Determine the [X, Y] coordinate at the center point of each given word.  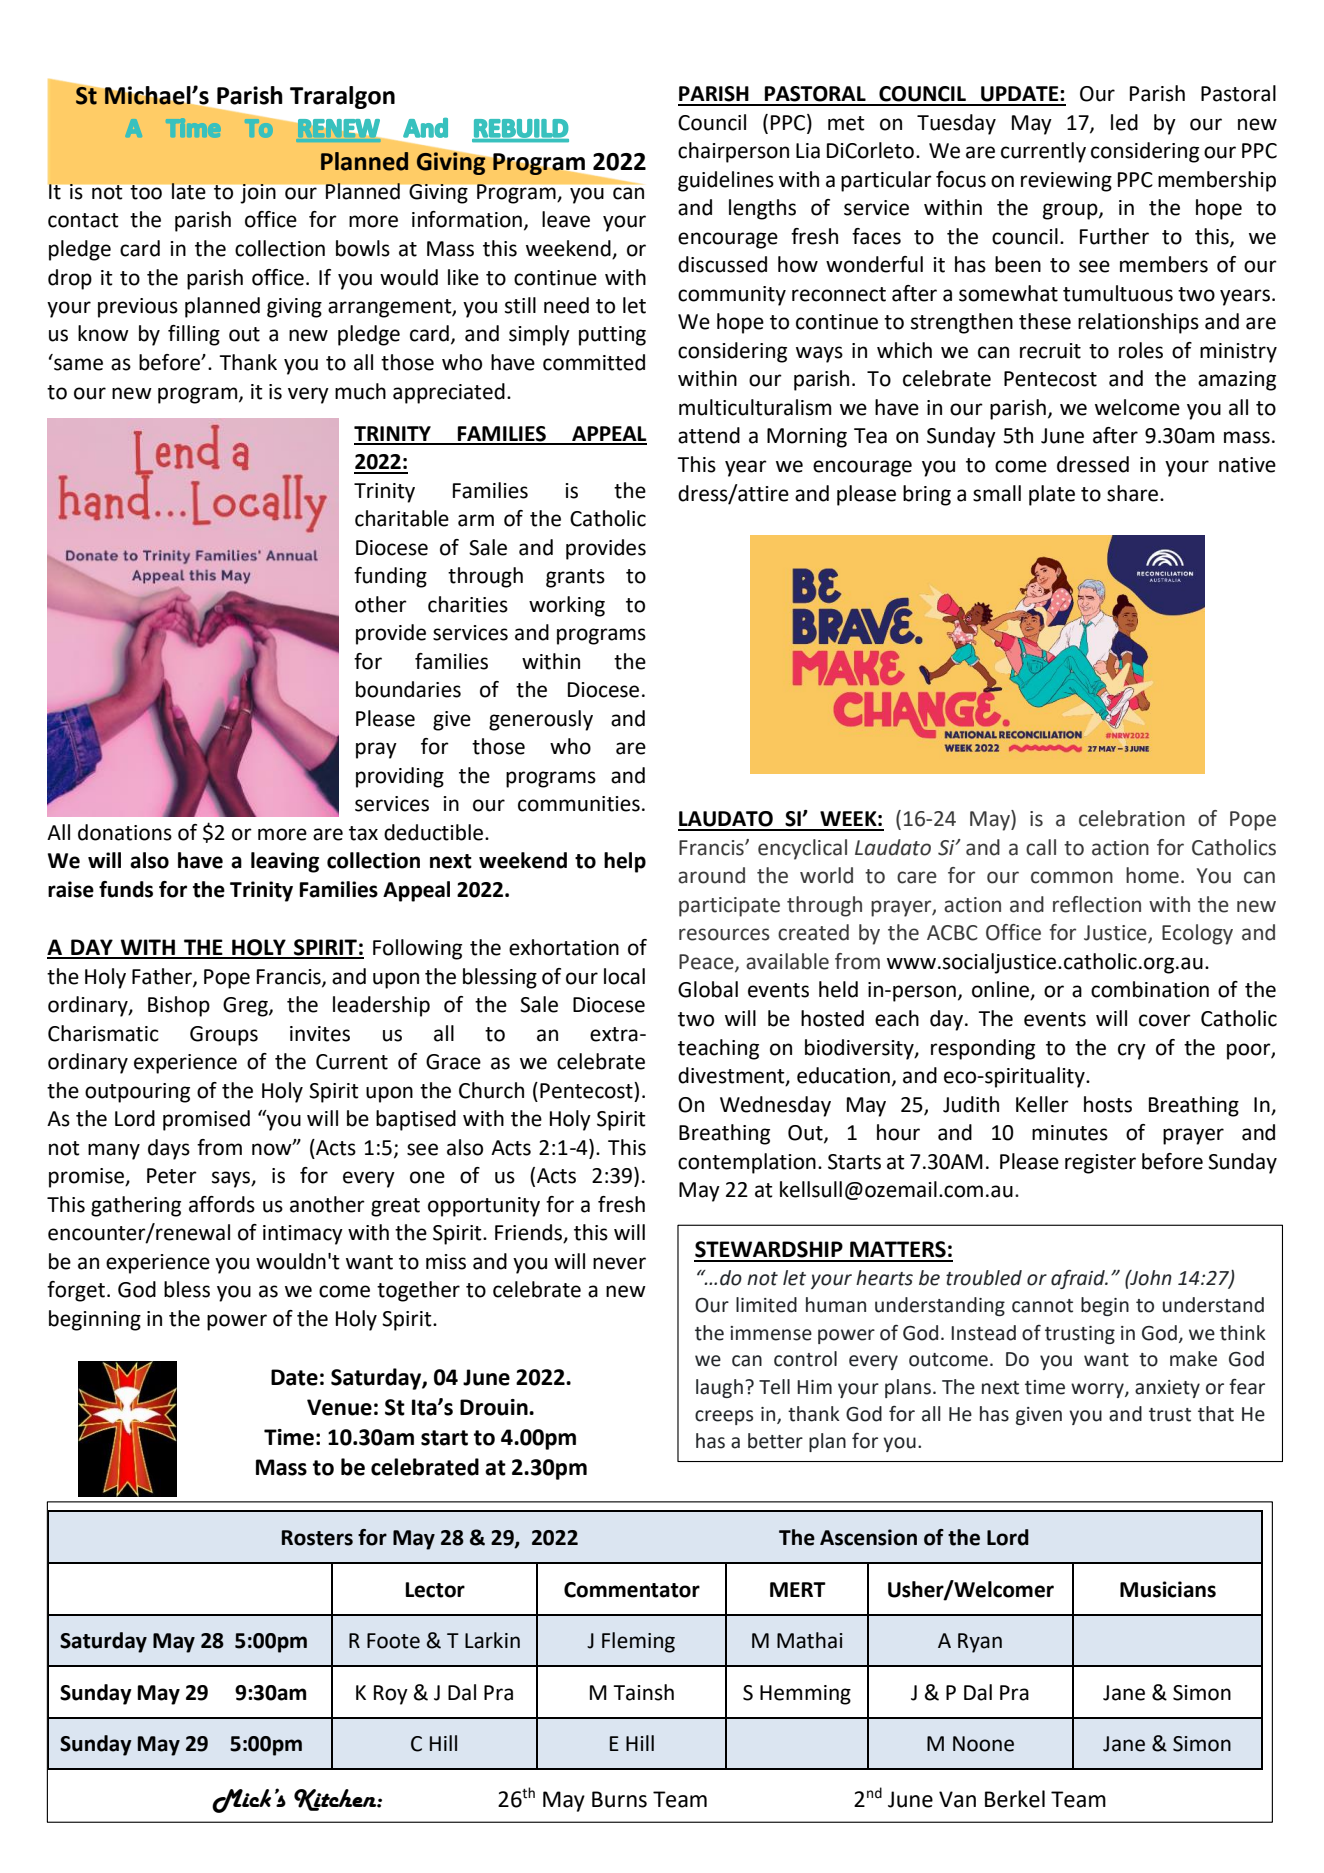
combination [1150, 989]
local [624, 976]
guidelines [726, 181]
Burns [619, 1799]
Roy [391, 1695]
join [258, 194]
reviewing [1066, 182]
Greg [246, 1007]
